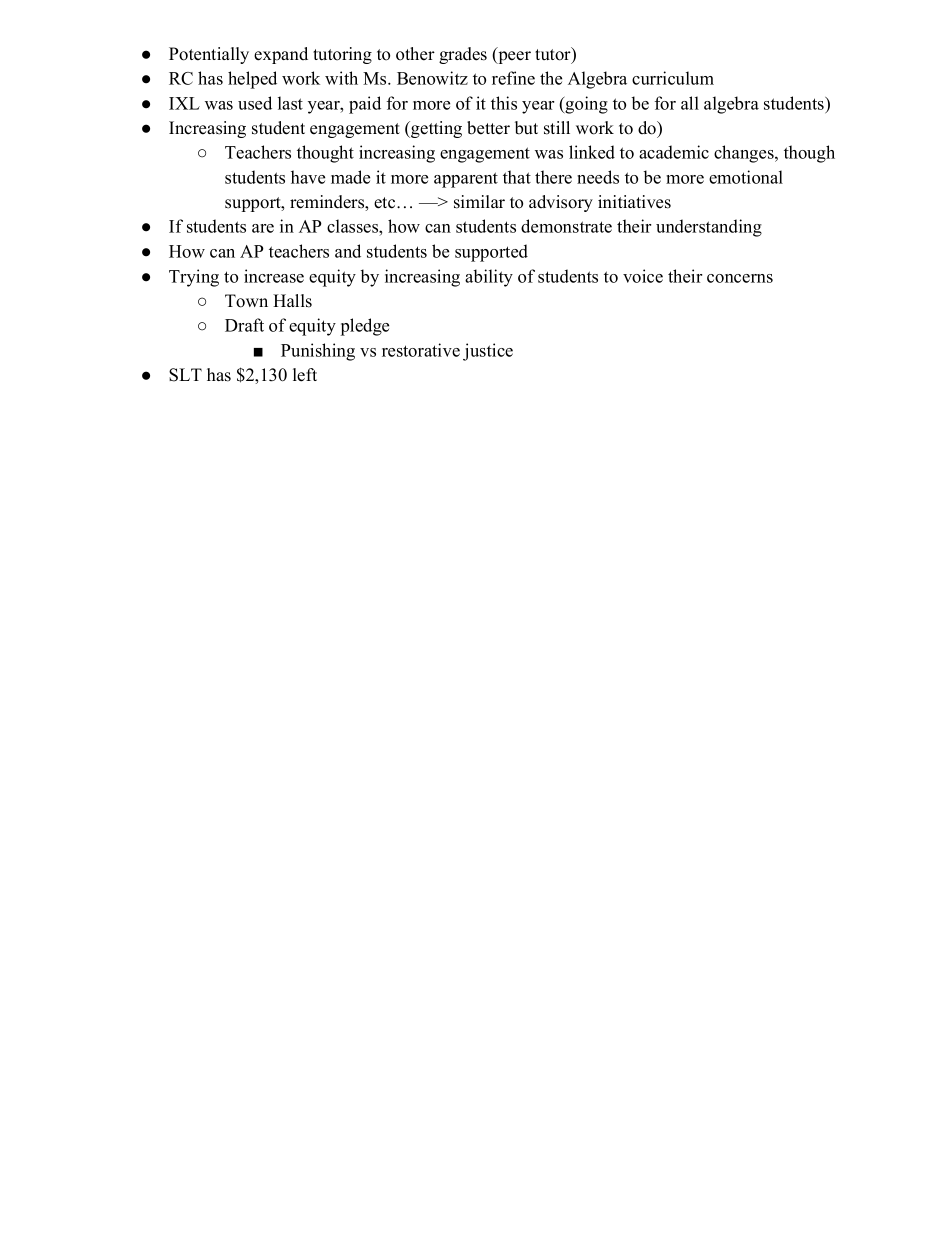 The width and height of the image is (952, 1233). I want to click on etc, so click(386, 203).
